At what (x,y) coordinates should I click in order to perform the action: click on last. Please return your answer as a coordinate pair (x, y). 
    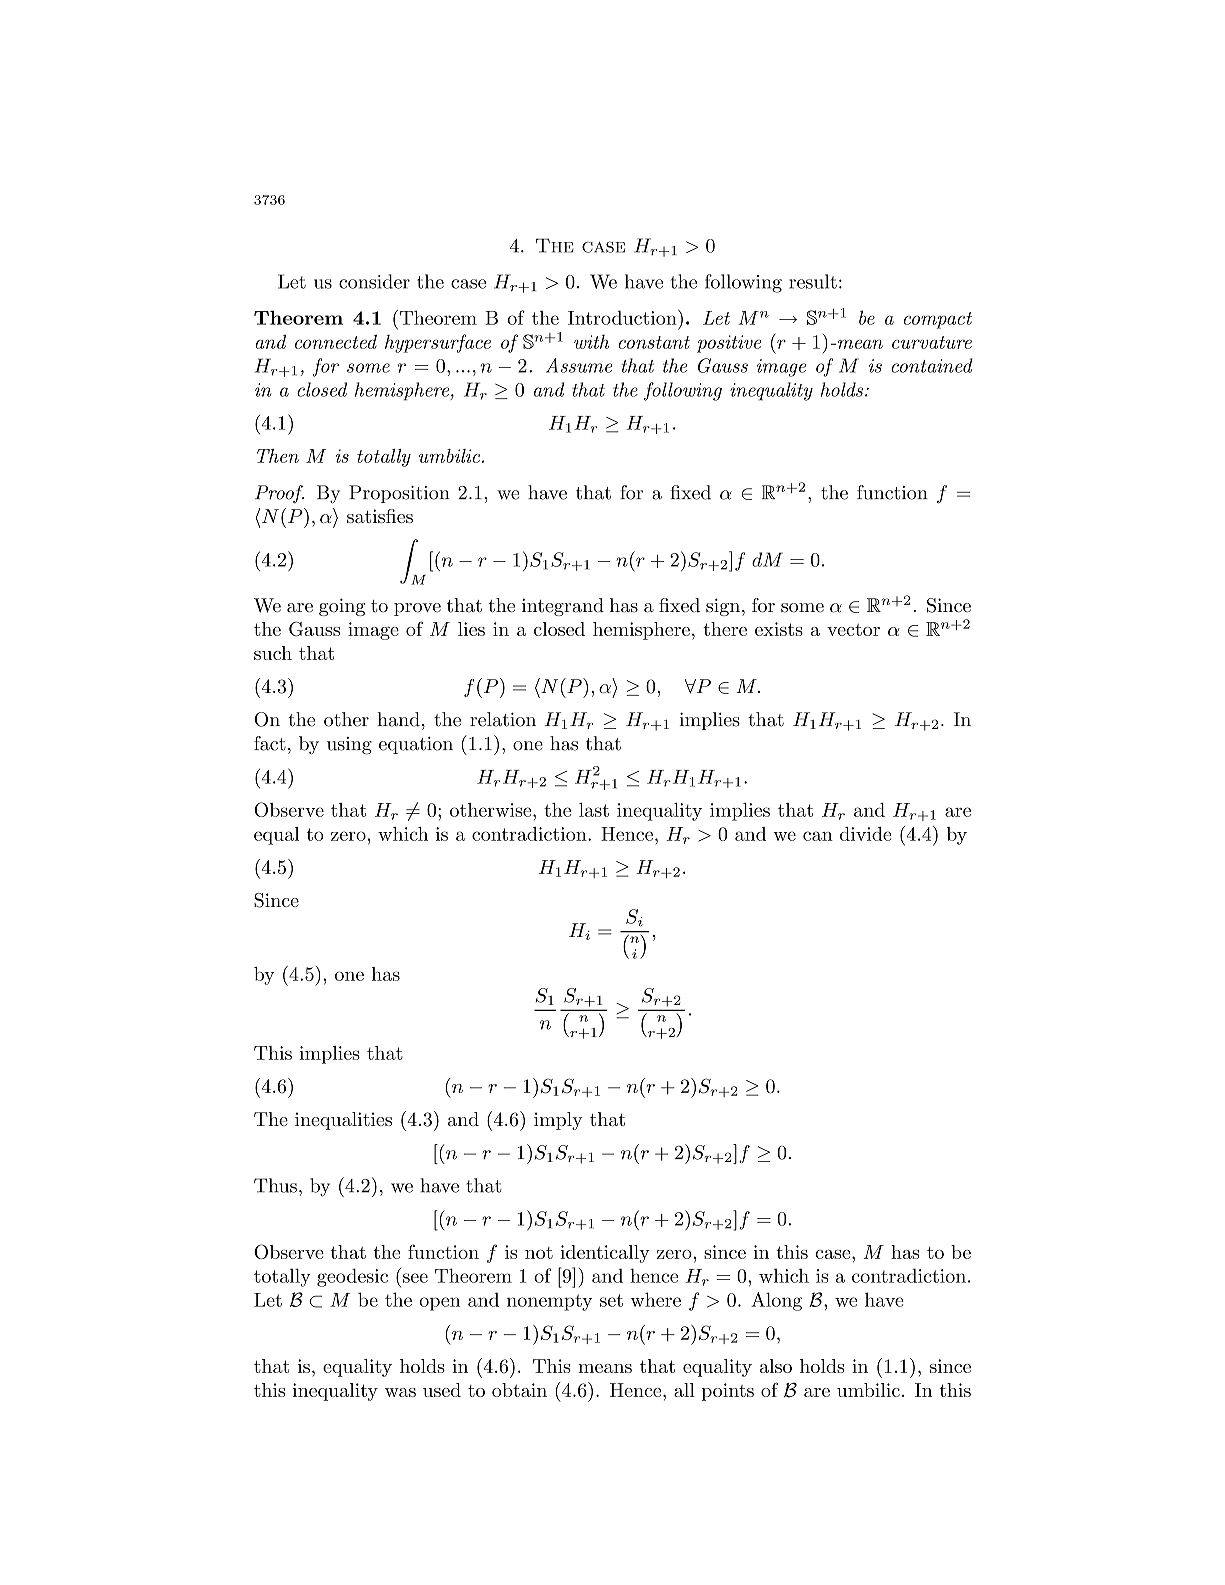
    Looking at the image, I should click on (594, 810).
